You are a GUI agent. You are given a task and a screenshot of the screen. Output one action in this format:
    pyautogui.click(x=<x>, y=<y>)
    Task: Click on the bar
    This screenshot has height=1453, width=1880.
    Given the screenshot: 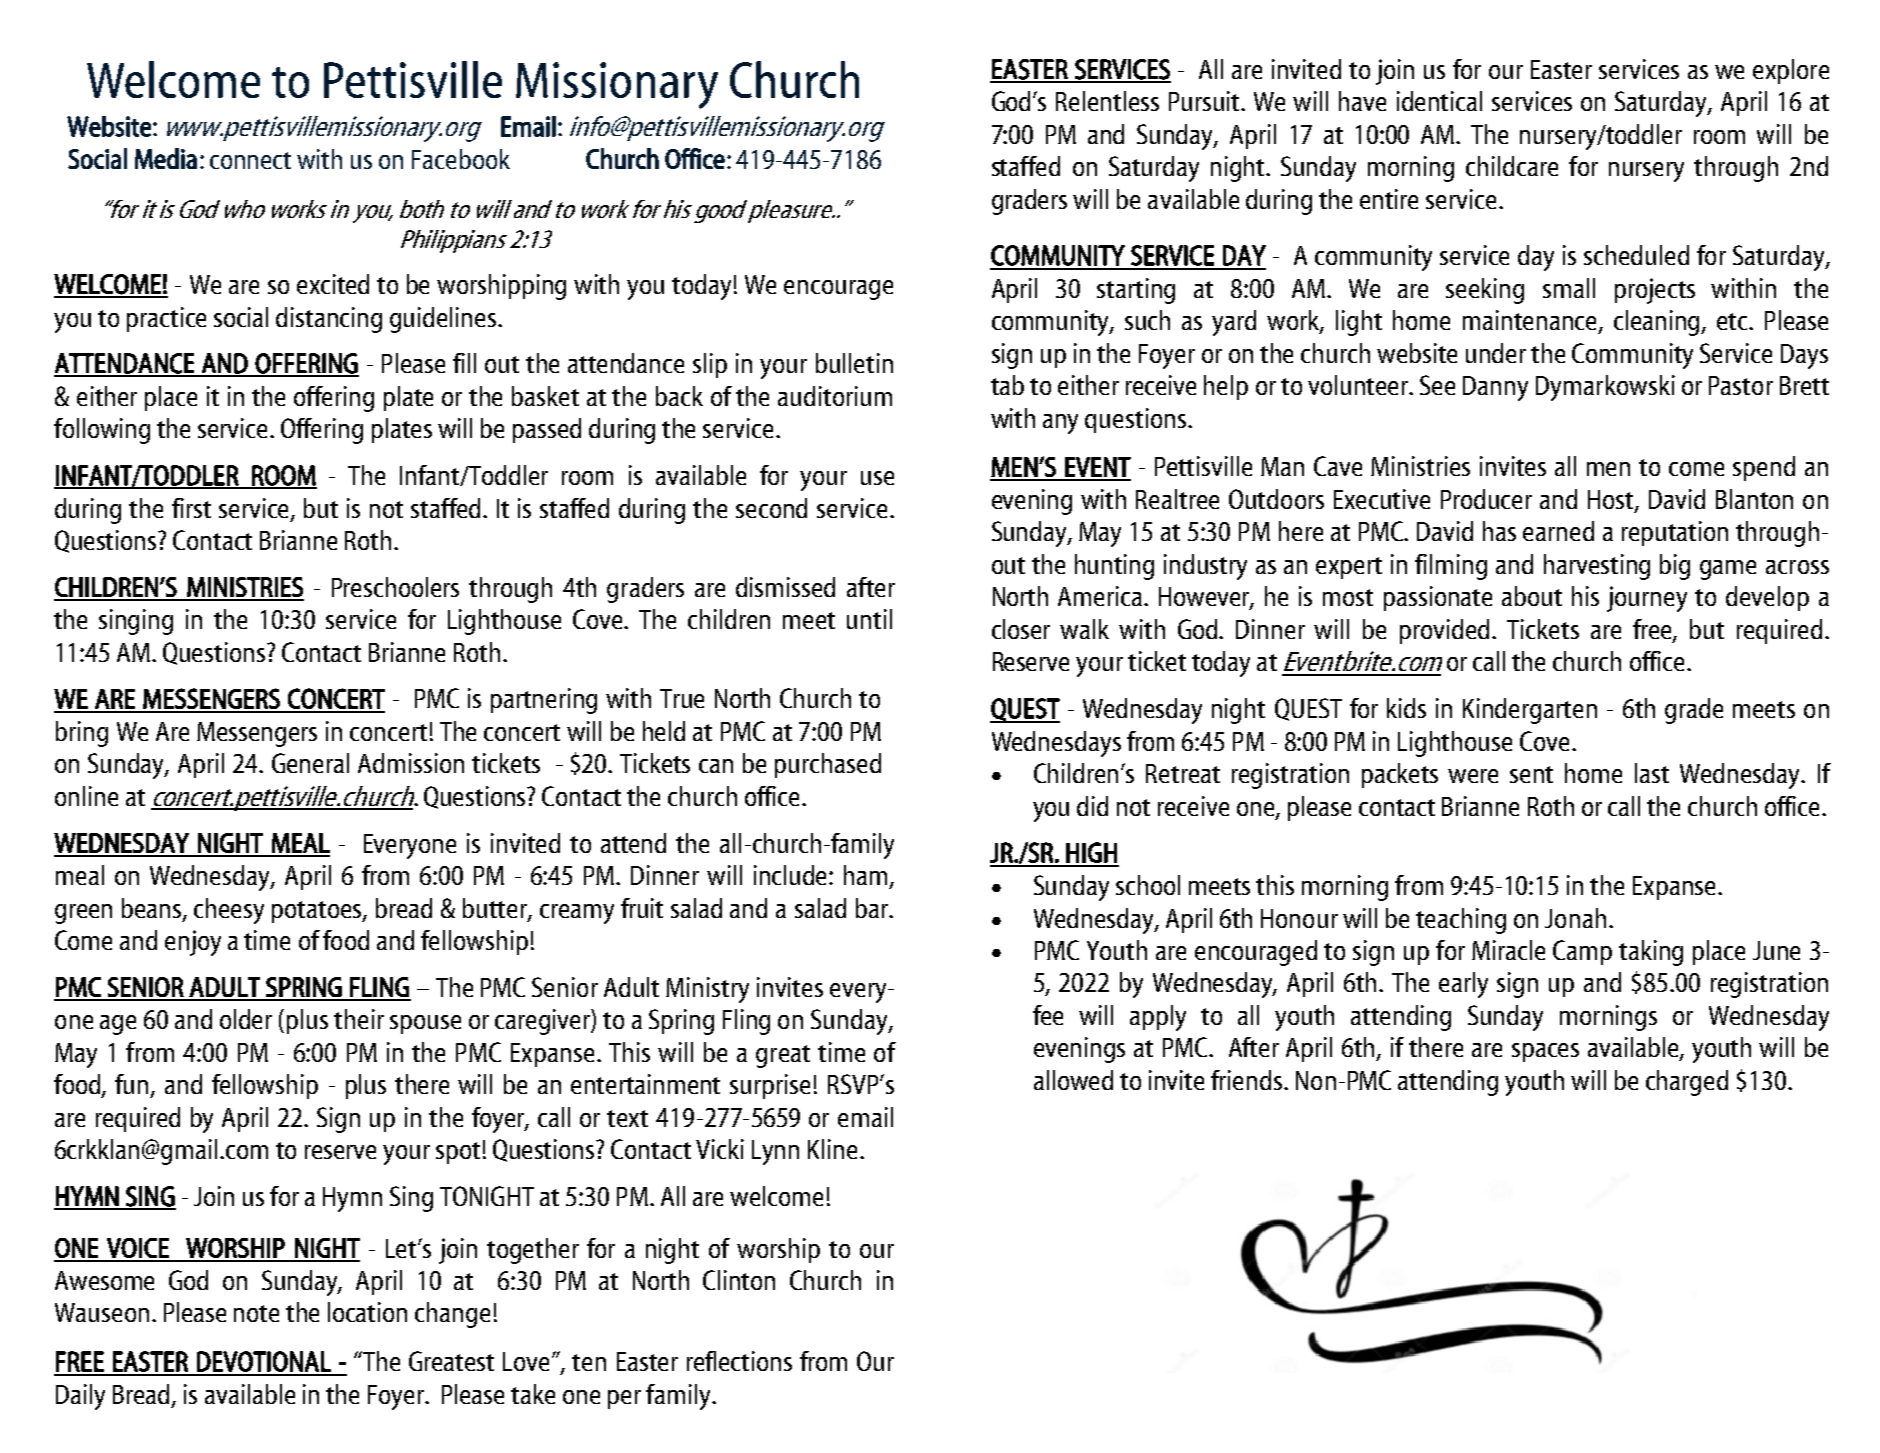 What is the action you would take?
    pyautogui.click(x=873, y=908)
